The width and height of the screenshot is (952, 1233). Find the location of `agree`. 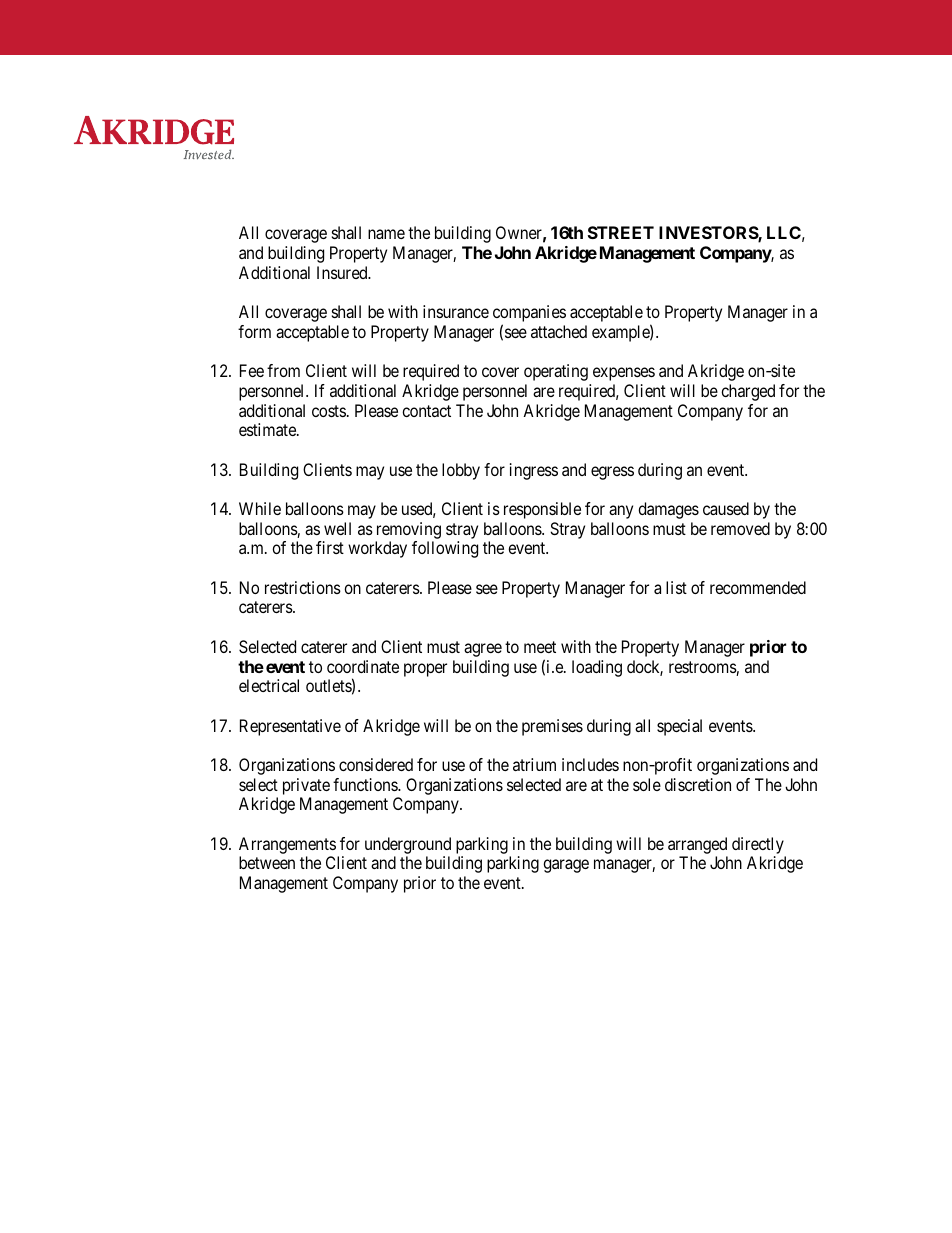

agree is located at coordinates (483, 650).
